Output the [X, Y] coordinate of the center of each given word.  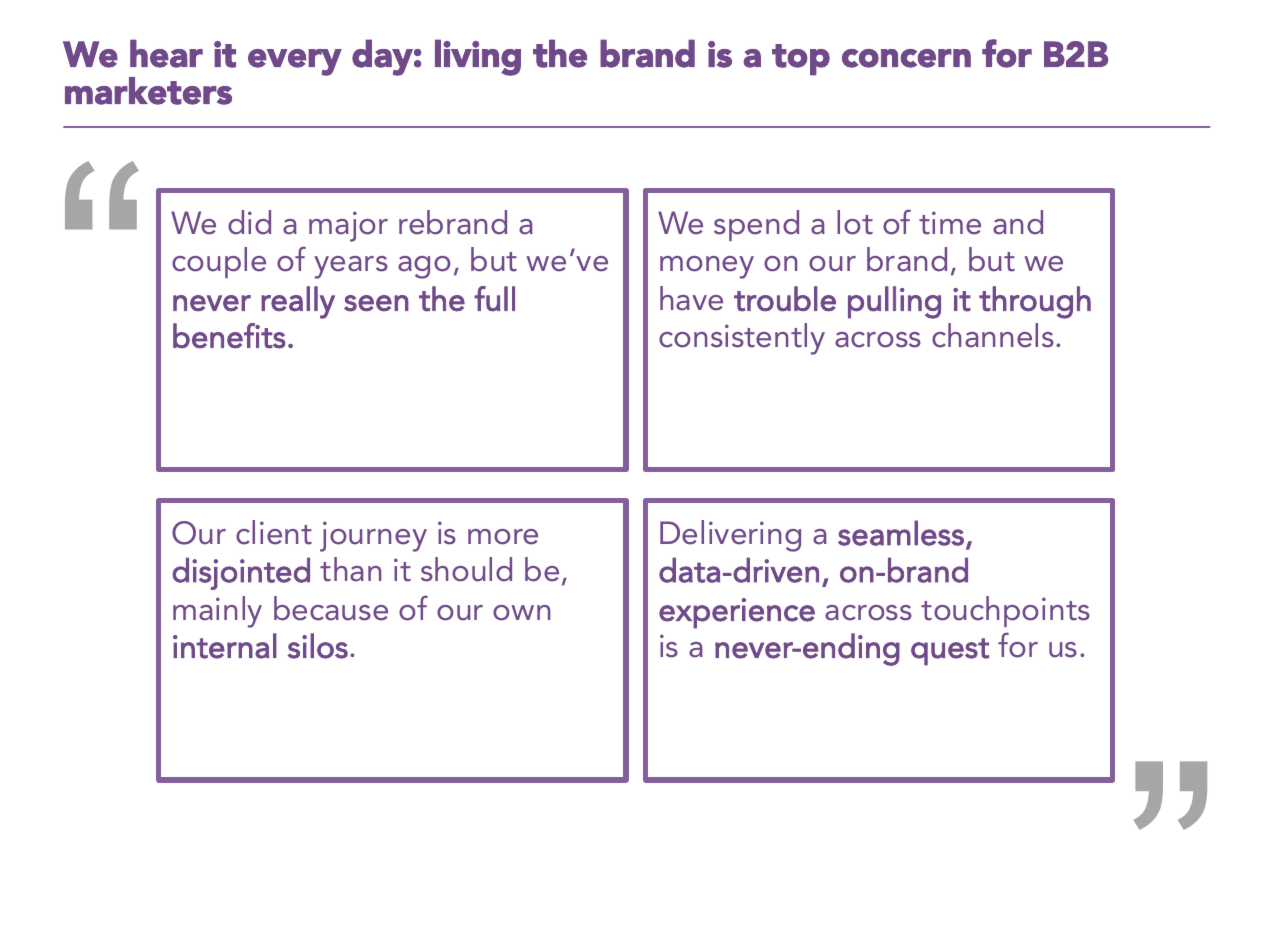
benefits [229, 336]
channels [993, 335]
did [249, 222]
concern [906, 58]
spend [756, 225]
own [521, 613]
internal [225, 646]
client [274, 532]
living [478, 57]
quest [950, 652]
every [295, 62]
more [503, 537]
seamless [901, 533]
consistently [742, 339]
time [950, 223]
